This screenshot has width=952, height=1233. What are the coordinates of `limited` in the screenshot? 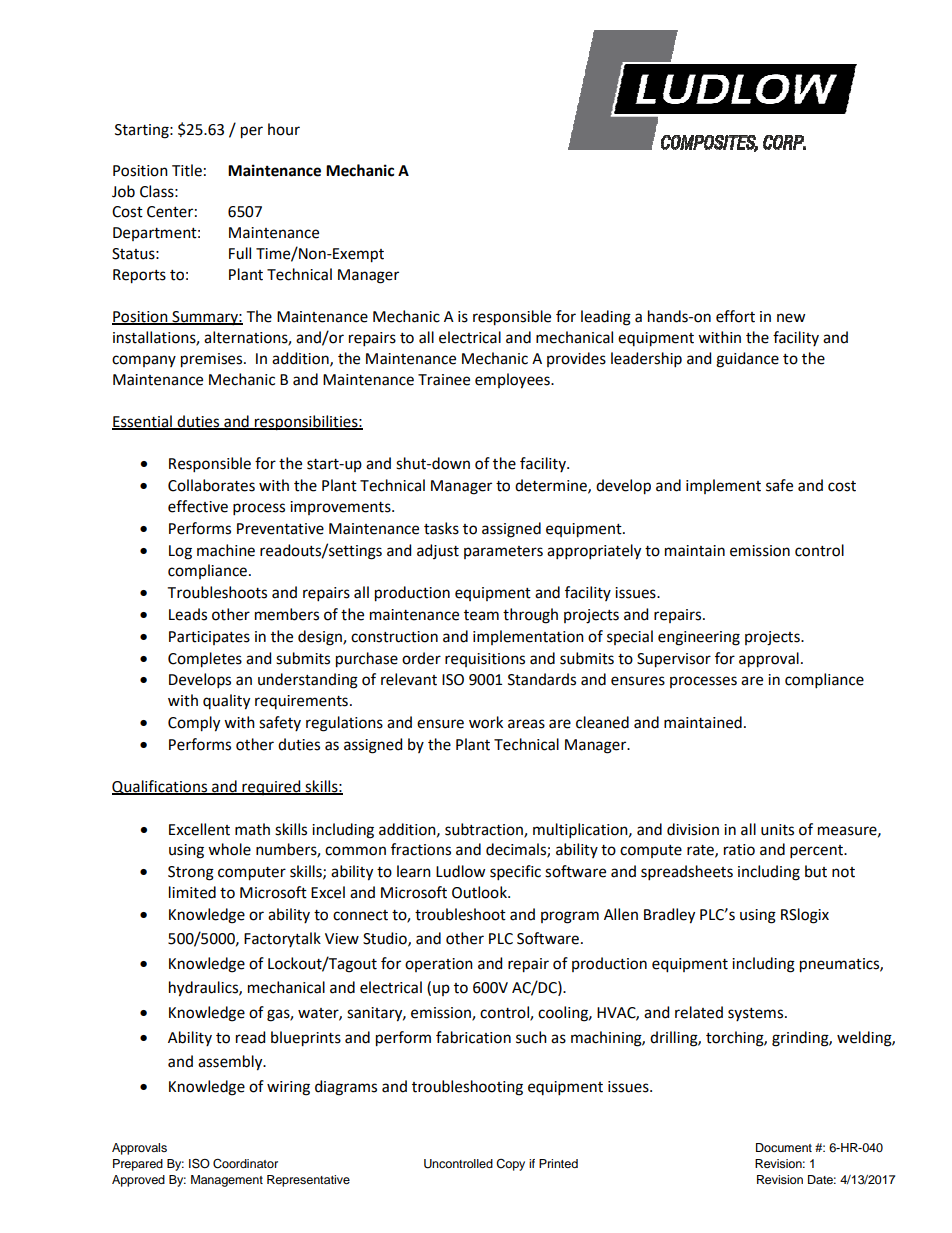 It's located at (192, 892).
